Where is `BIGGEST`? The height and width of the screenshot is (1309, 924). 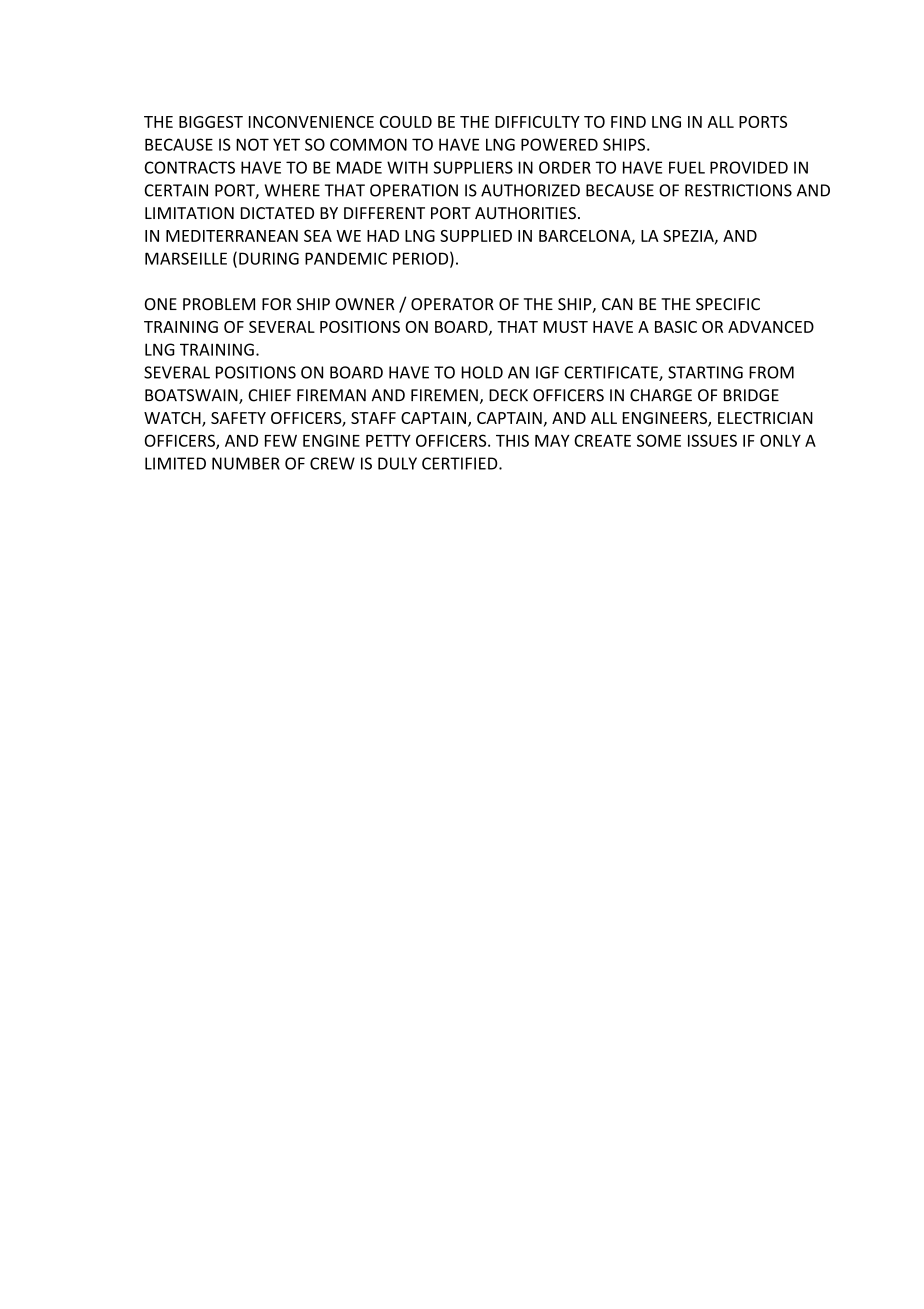
BIGGEST is located at coordinates (211, 122).
